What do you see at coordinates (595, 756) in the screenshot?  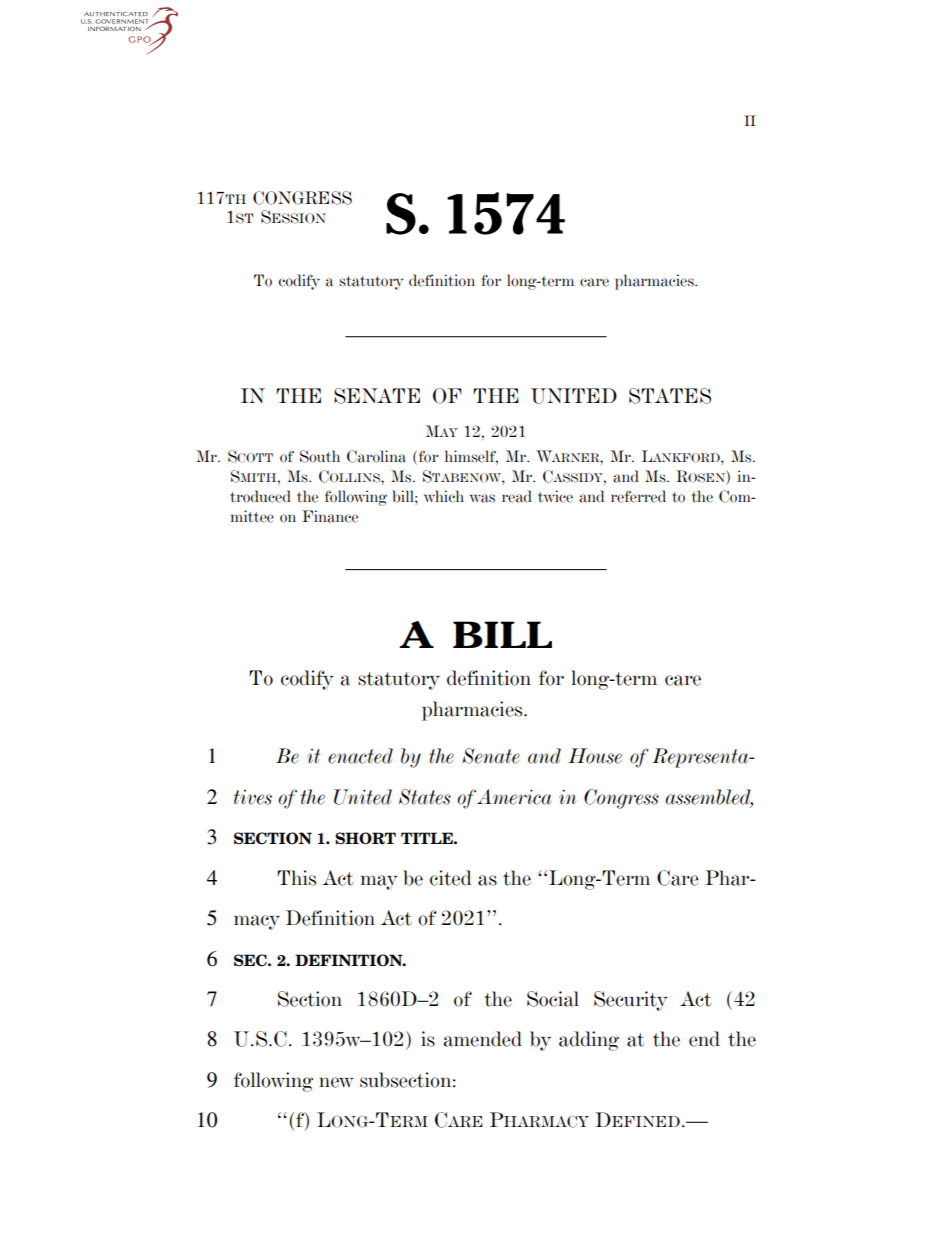 I see `House` at bounding box center [595, 756].
